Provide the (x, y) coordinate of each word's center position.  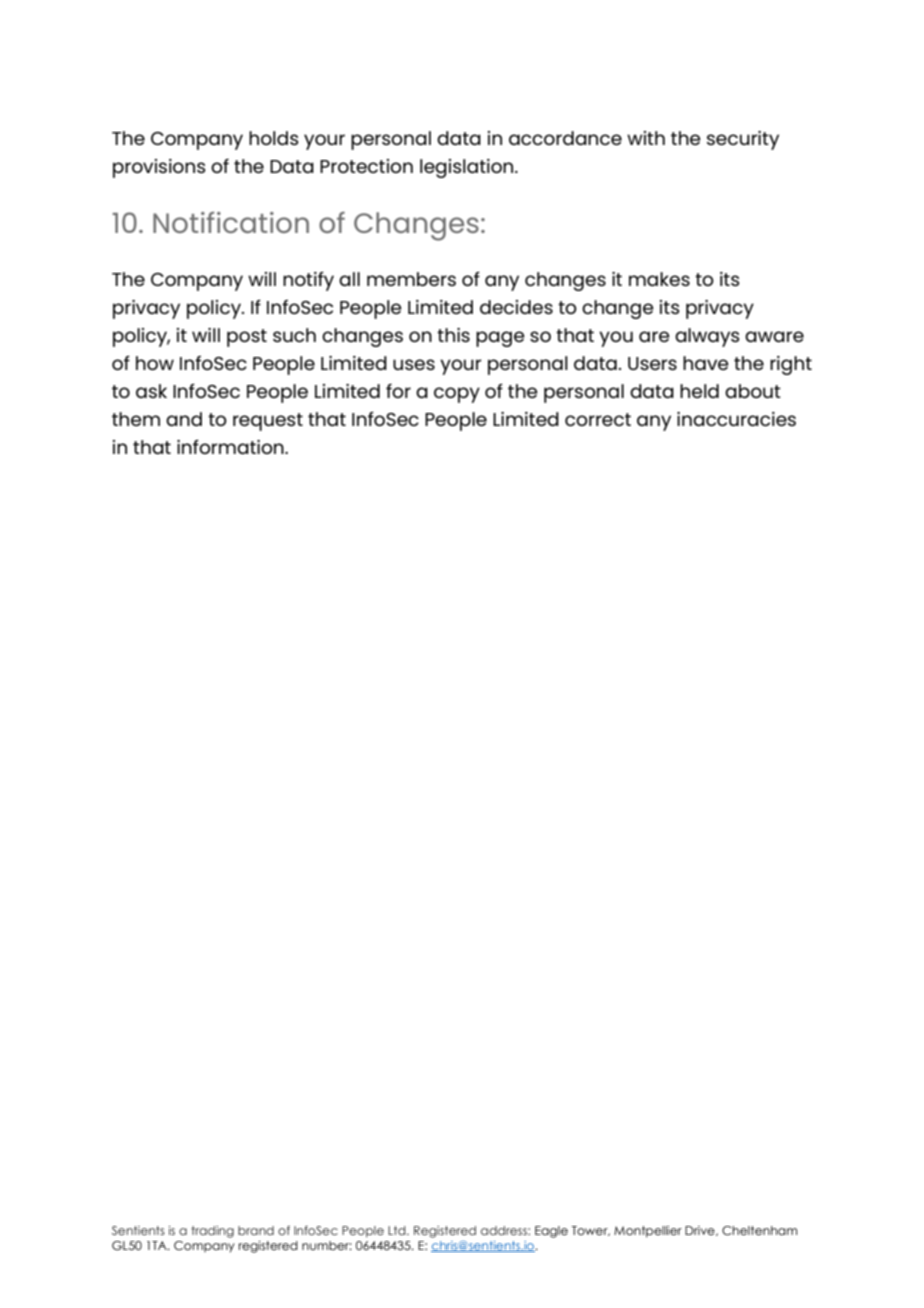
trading (212, 1232)
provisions (159, 168)
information (231, 446)
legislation (468, 168)
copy (457, 395)
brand (256, 1230)
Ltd (398, 1230)
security (743, 140)
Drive (701, 1231)
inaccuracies (736, 419)
